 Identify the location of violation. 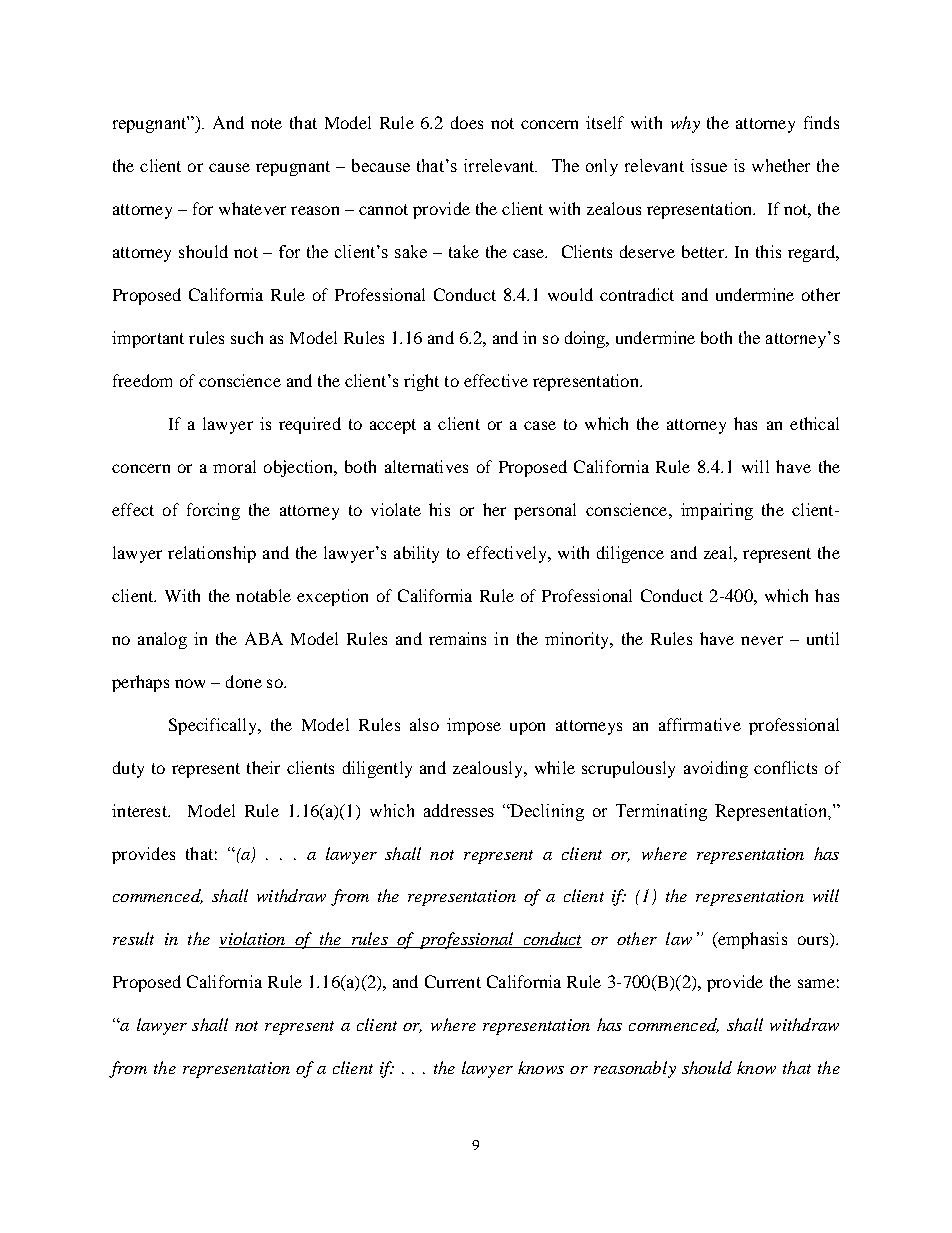
(253, 940).
